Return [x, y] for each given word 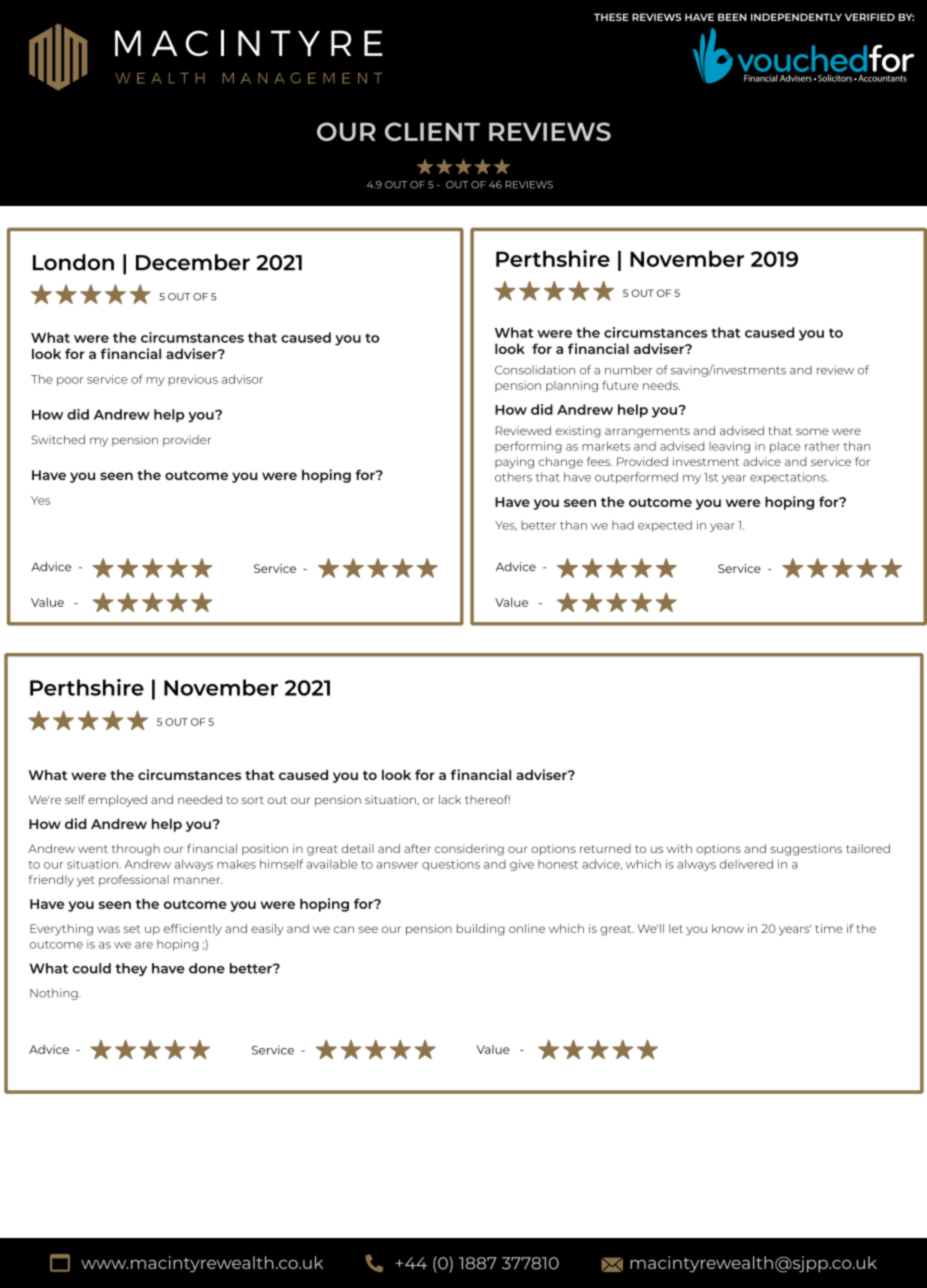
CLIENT [432, 131]
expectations [789, 478]
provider [187, 441]
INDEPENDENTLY [796, 17]
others [513, 477]
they [131, 969]
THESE [611, 17]
